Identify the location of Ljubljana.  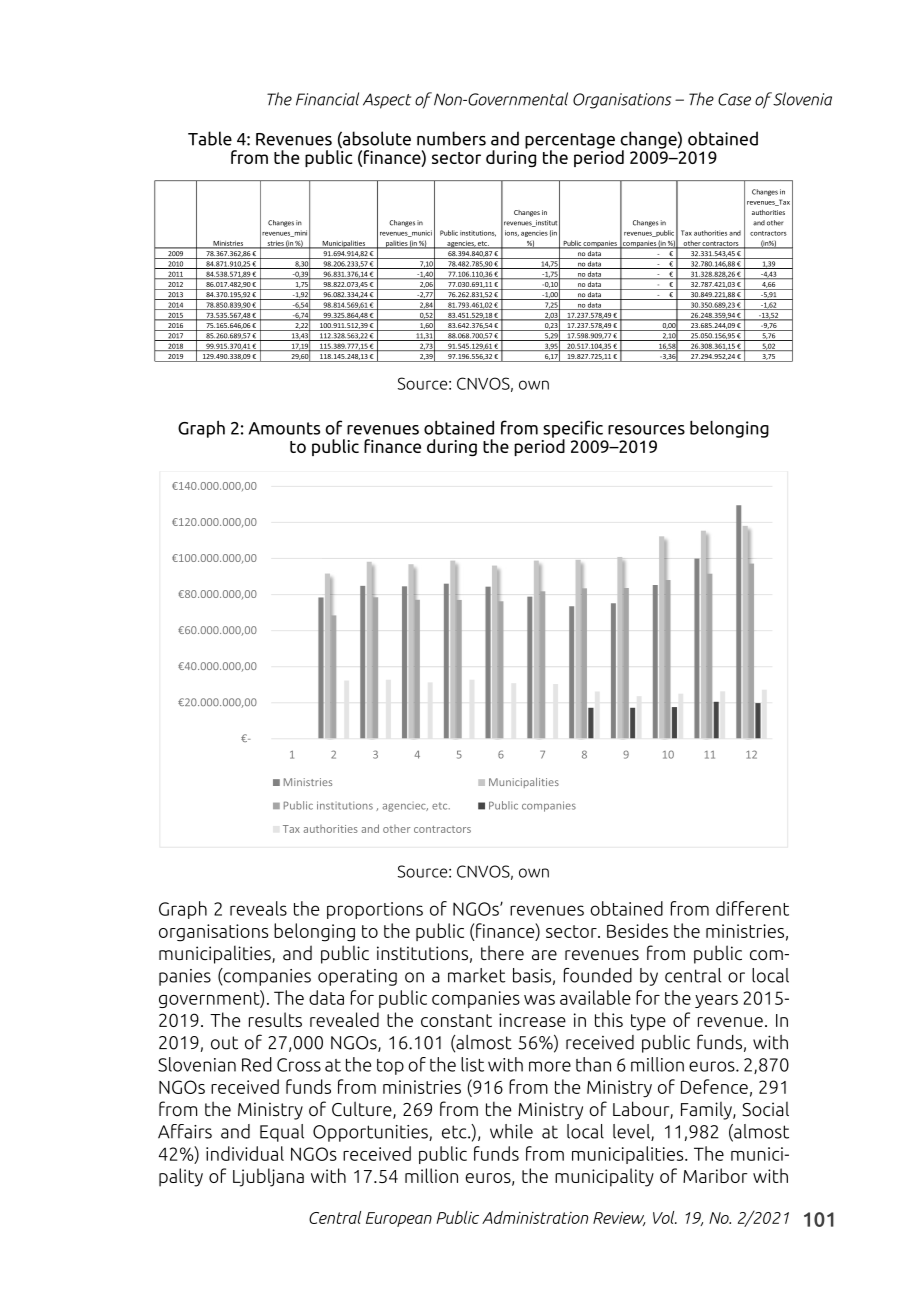
(268, 1177).
